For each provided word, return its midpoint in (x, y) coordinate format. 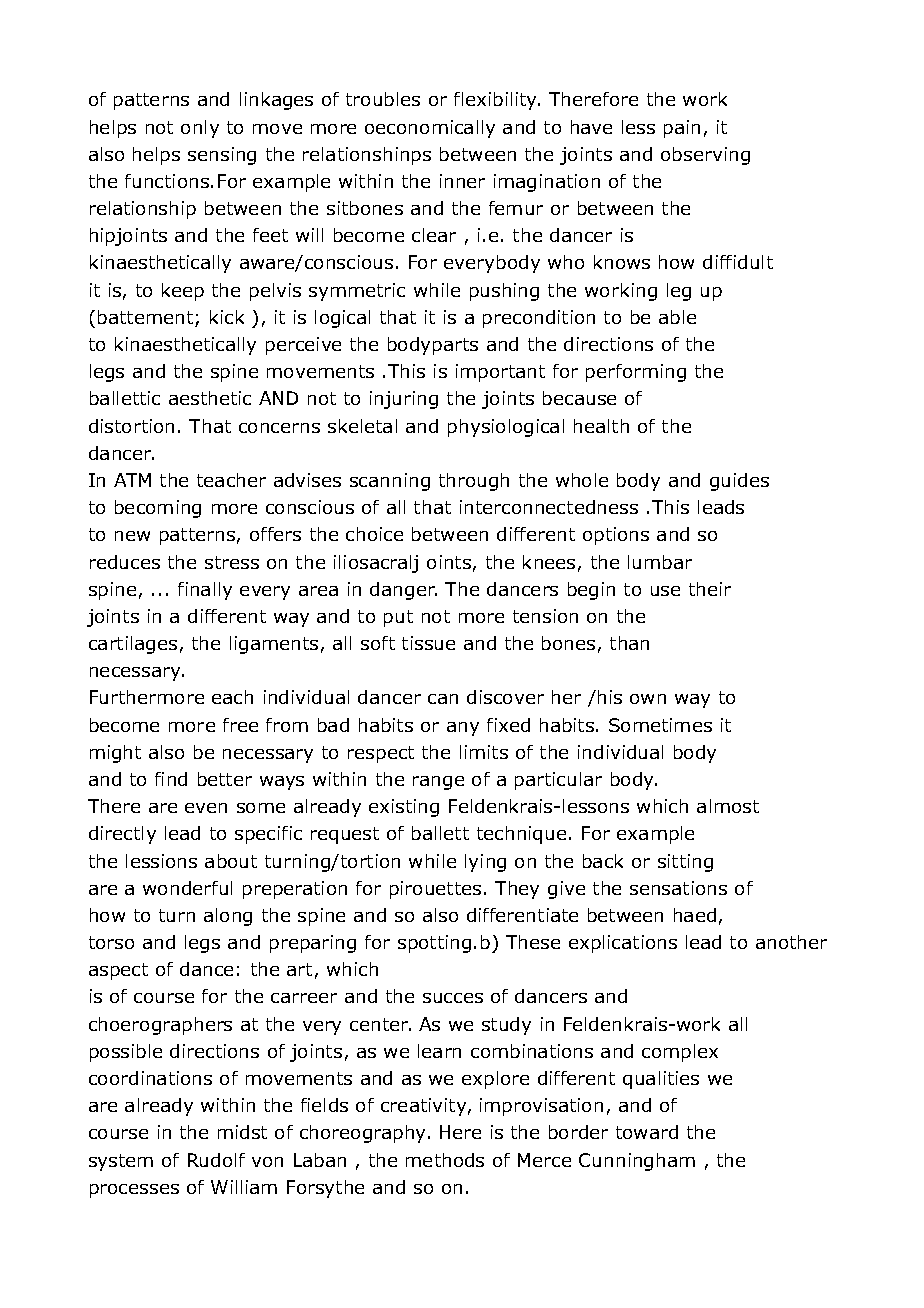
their (710, 589)
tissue (428, 643)
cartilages (133, 645)
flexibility (497, 101)
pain (682, 129)
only (200, 129)
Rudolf (216, 1160)
